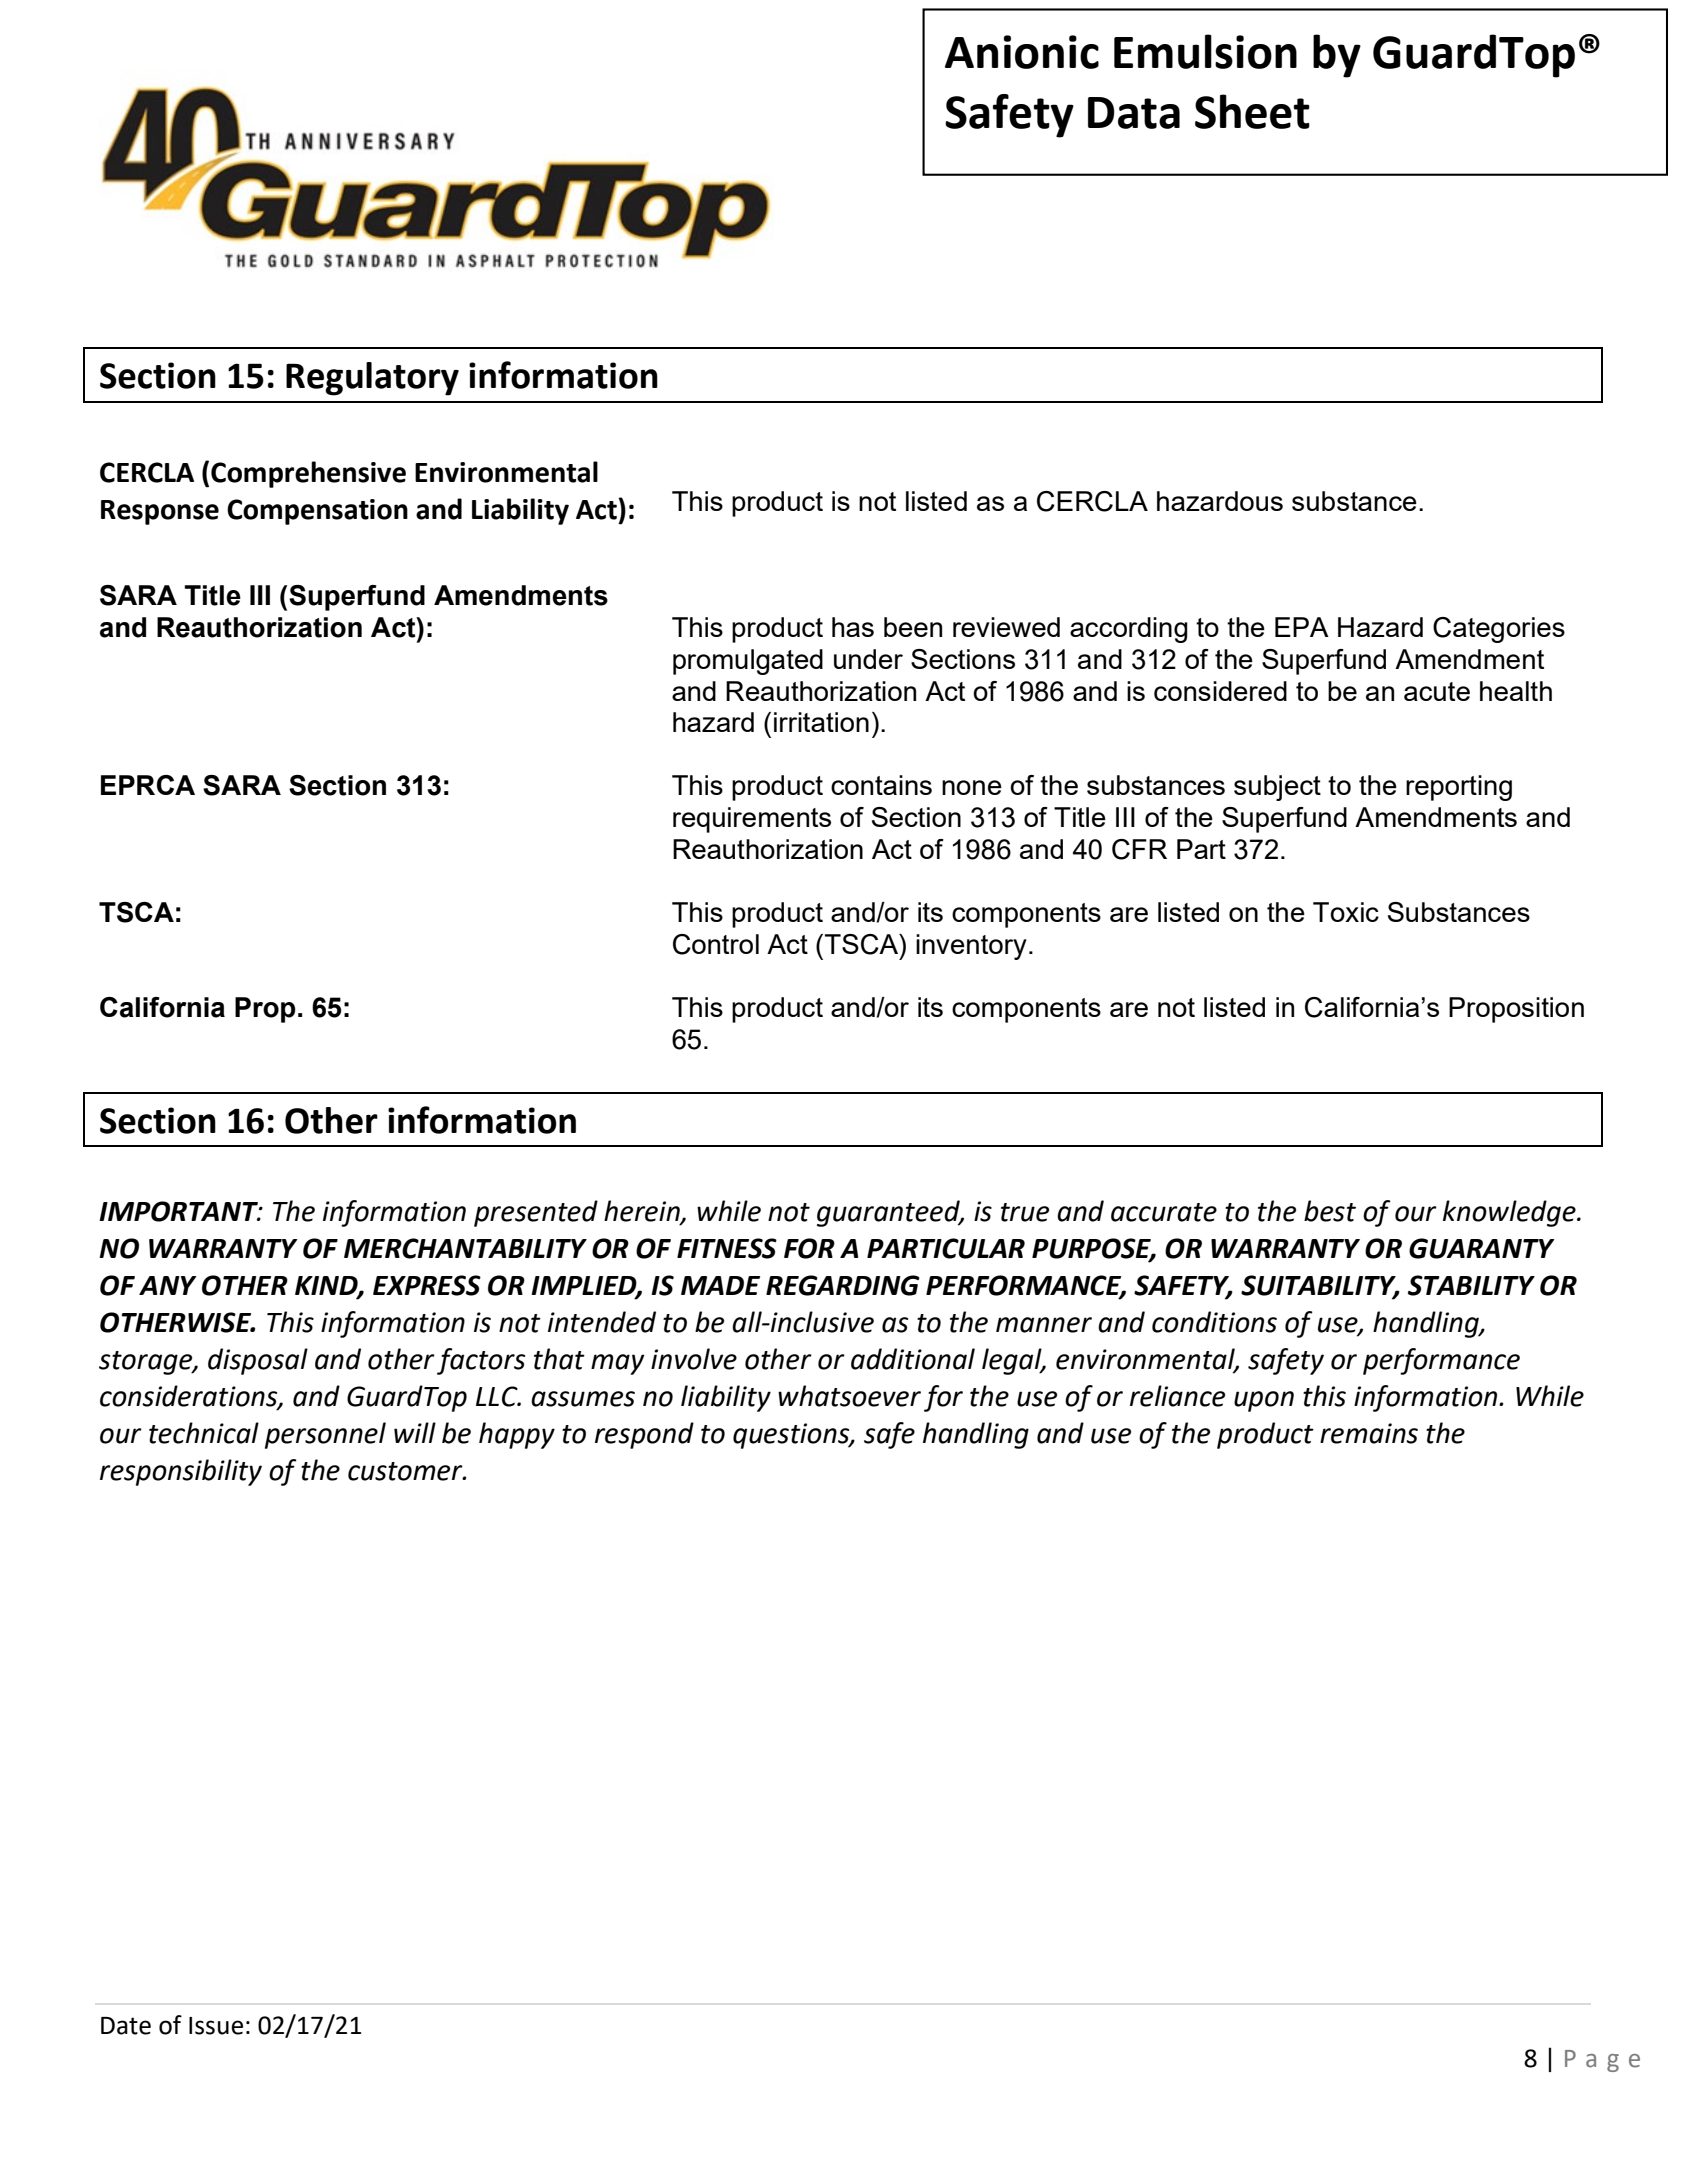 Image resolution: width=1686 pixels, height=2181 pixels. I want to click on Compensation, so click(317, 512).
